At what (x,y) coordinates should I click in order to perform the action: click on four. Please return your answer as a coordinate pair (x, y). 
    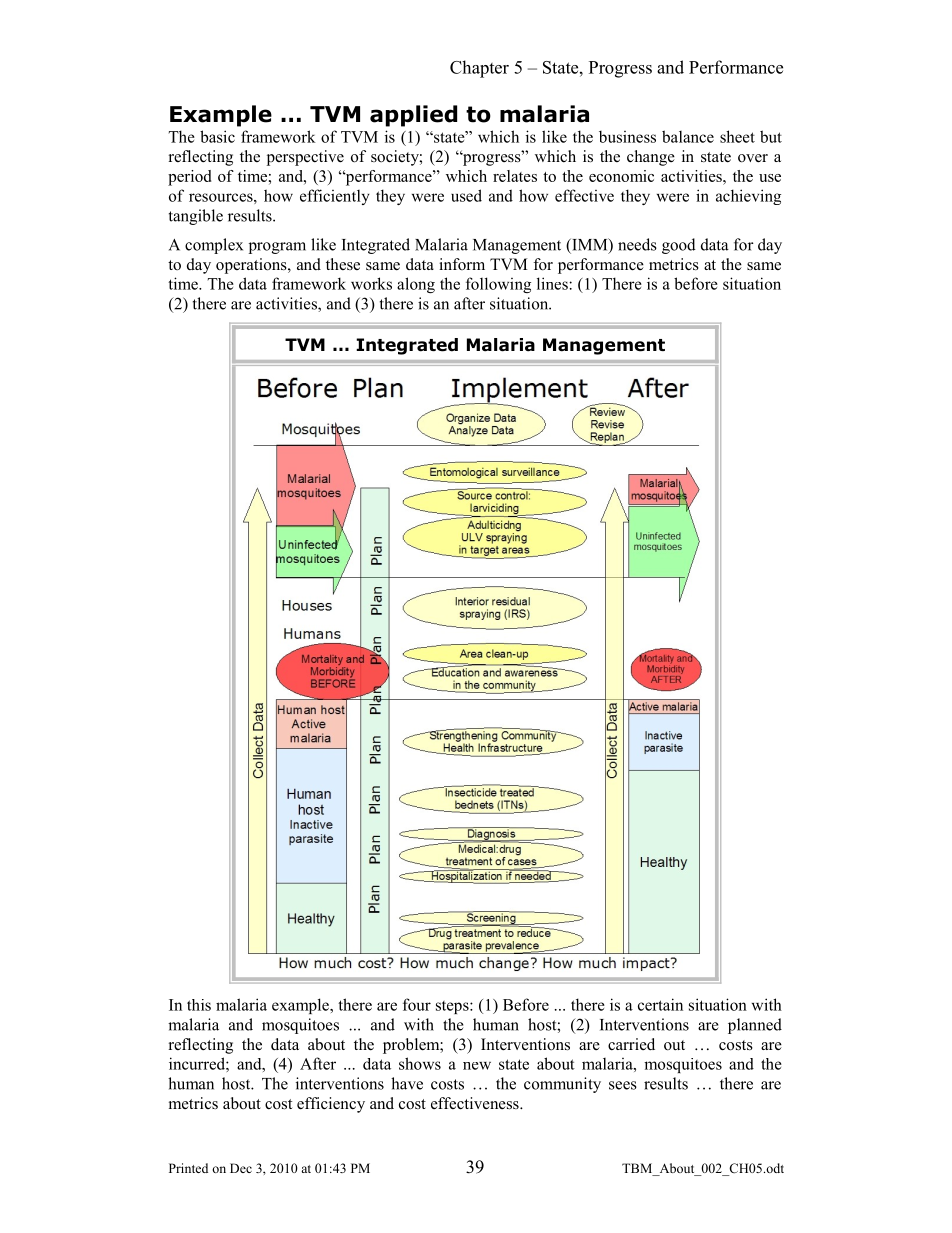
    Looking at the image, I should click on (417, 1004).
